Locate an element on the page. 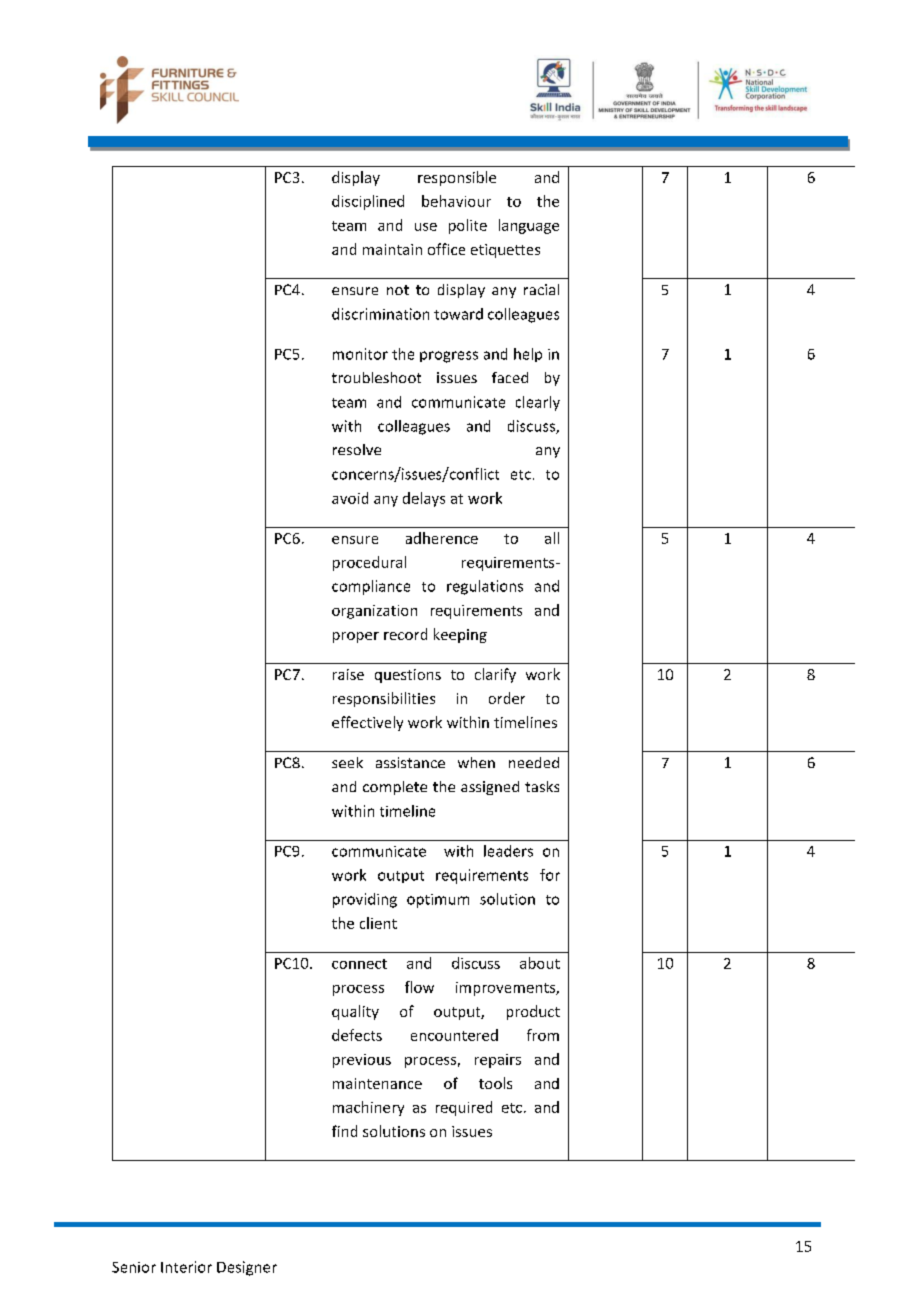 Image resolution: width=924 pixels, height=1308 pixels. Interior is located at coordinates (186, 1267).
